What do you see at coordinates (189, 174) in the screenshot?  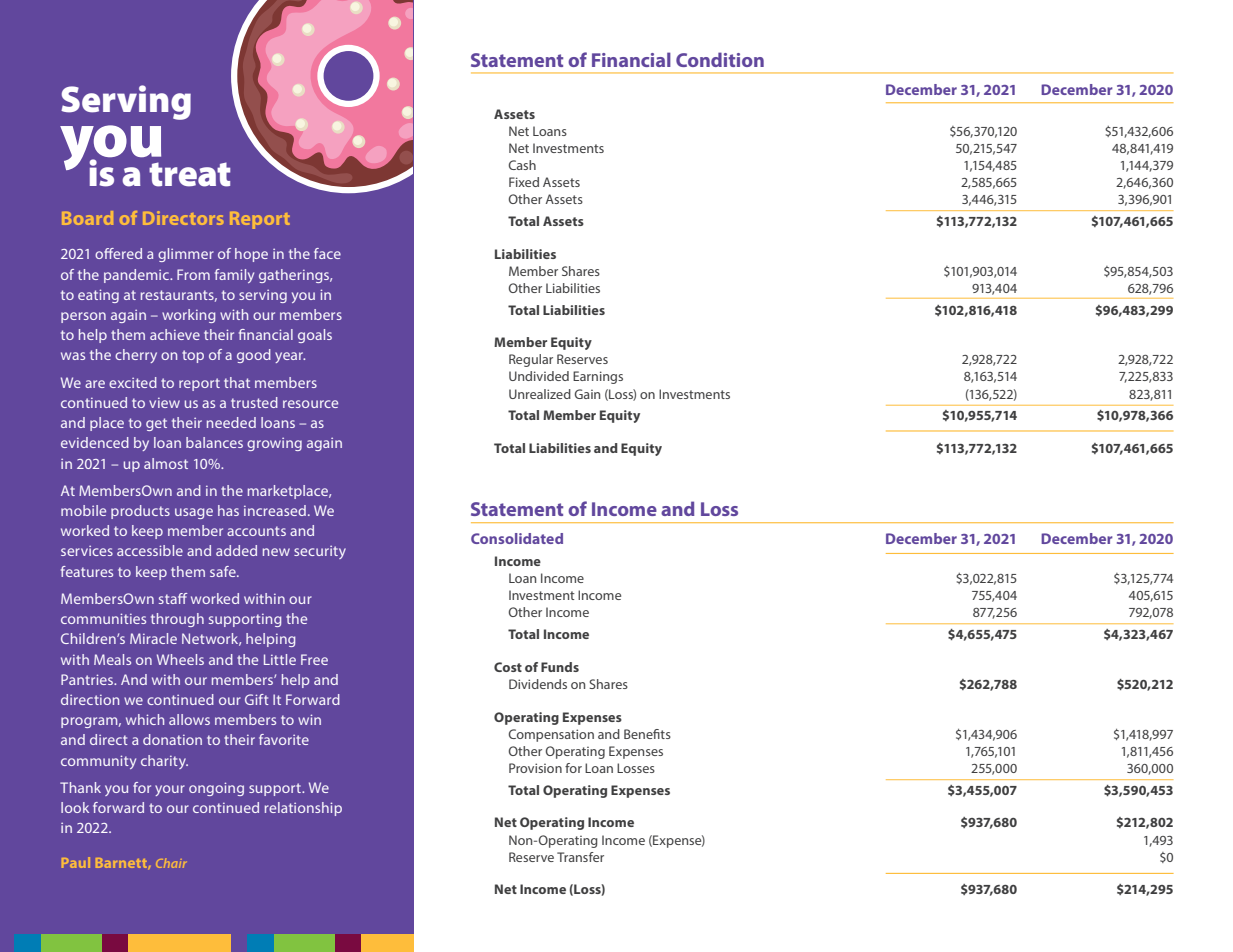 I see `treat` at bounding box center [189, 174].
